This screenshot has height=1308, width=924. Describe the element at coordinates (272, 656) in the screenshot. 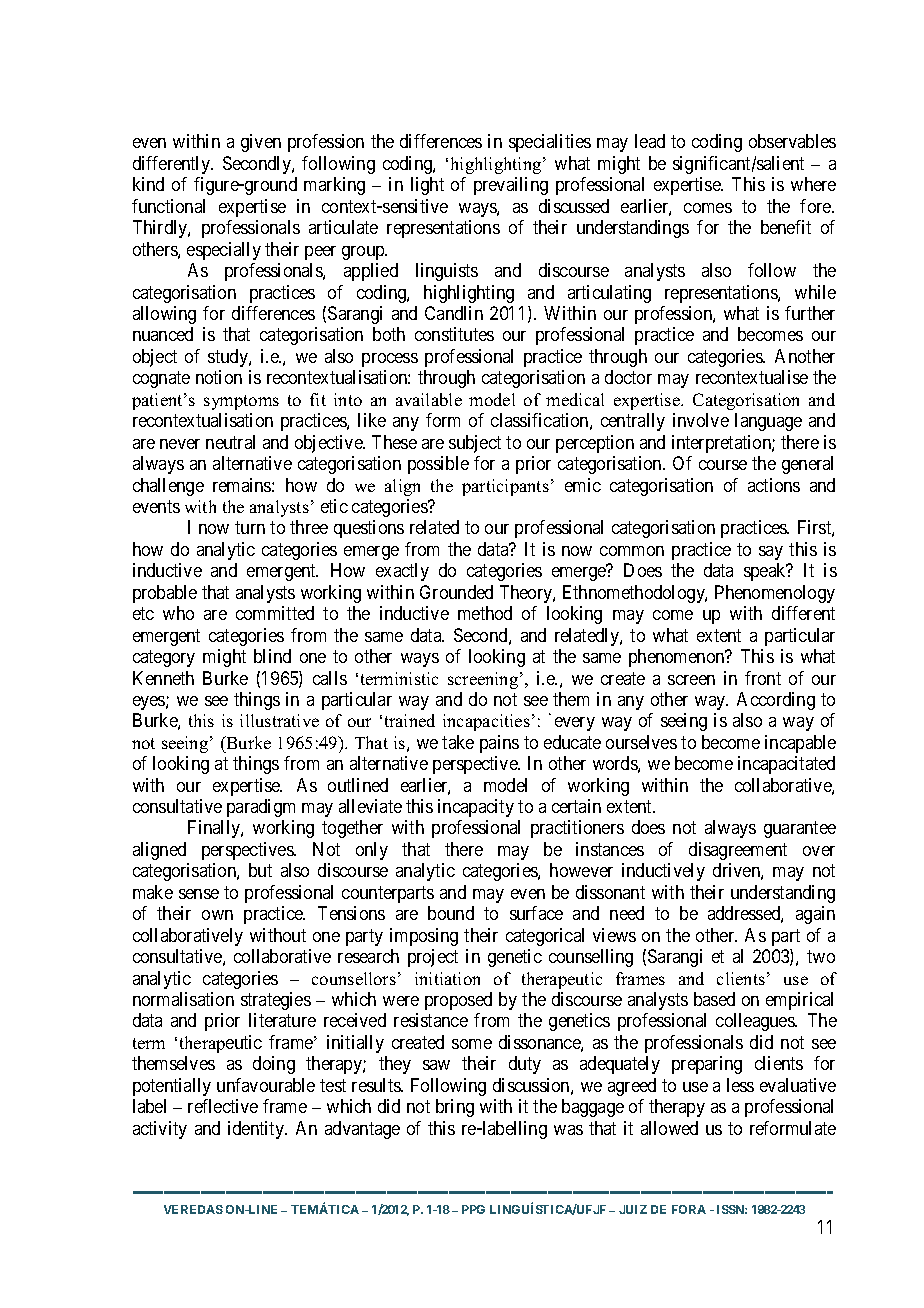

I see `blind` at that location.
